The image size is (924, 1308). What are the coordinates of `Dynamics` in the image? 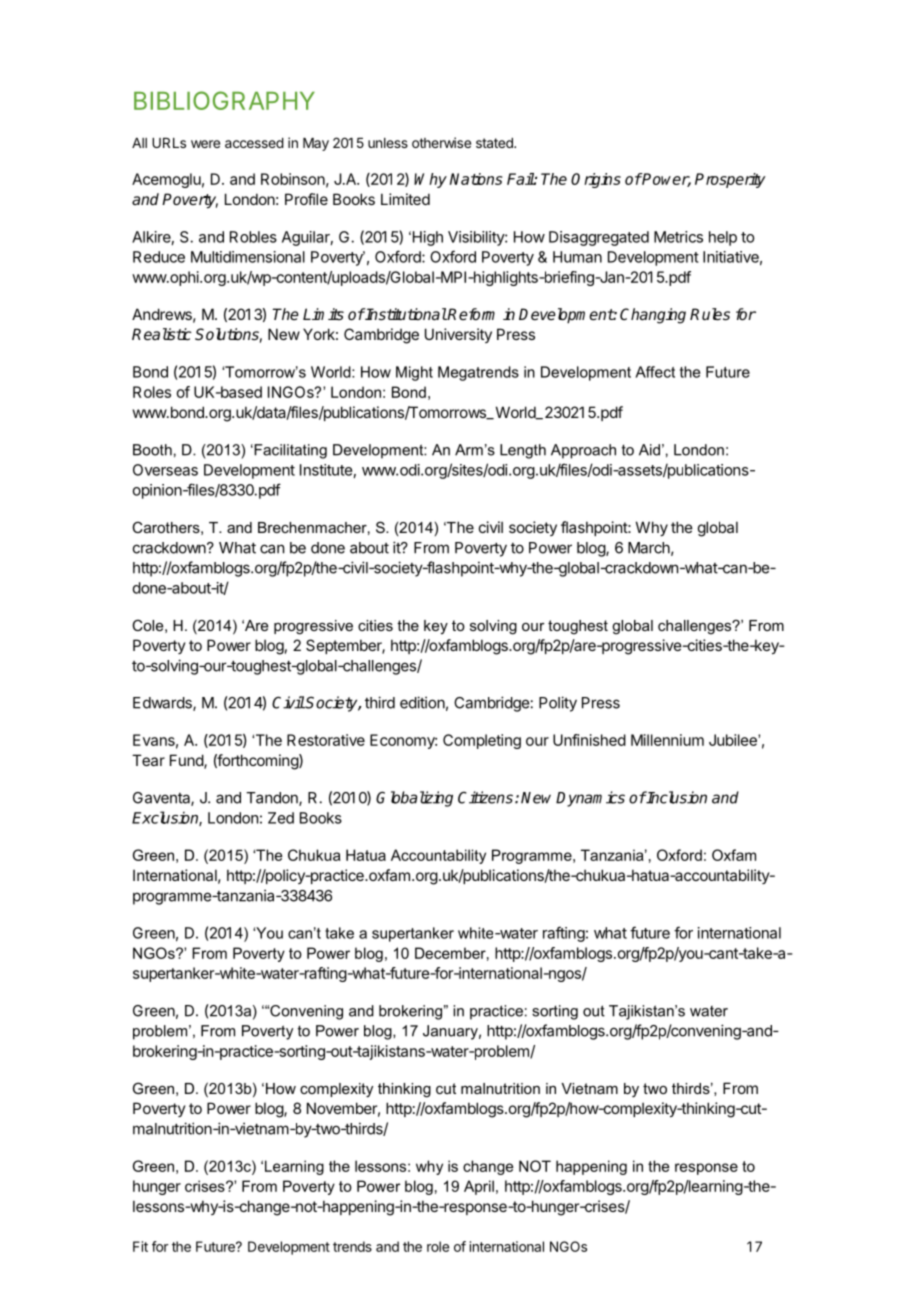 It's located at (590, 799).
